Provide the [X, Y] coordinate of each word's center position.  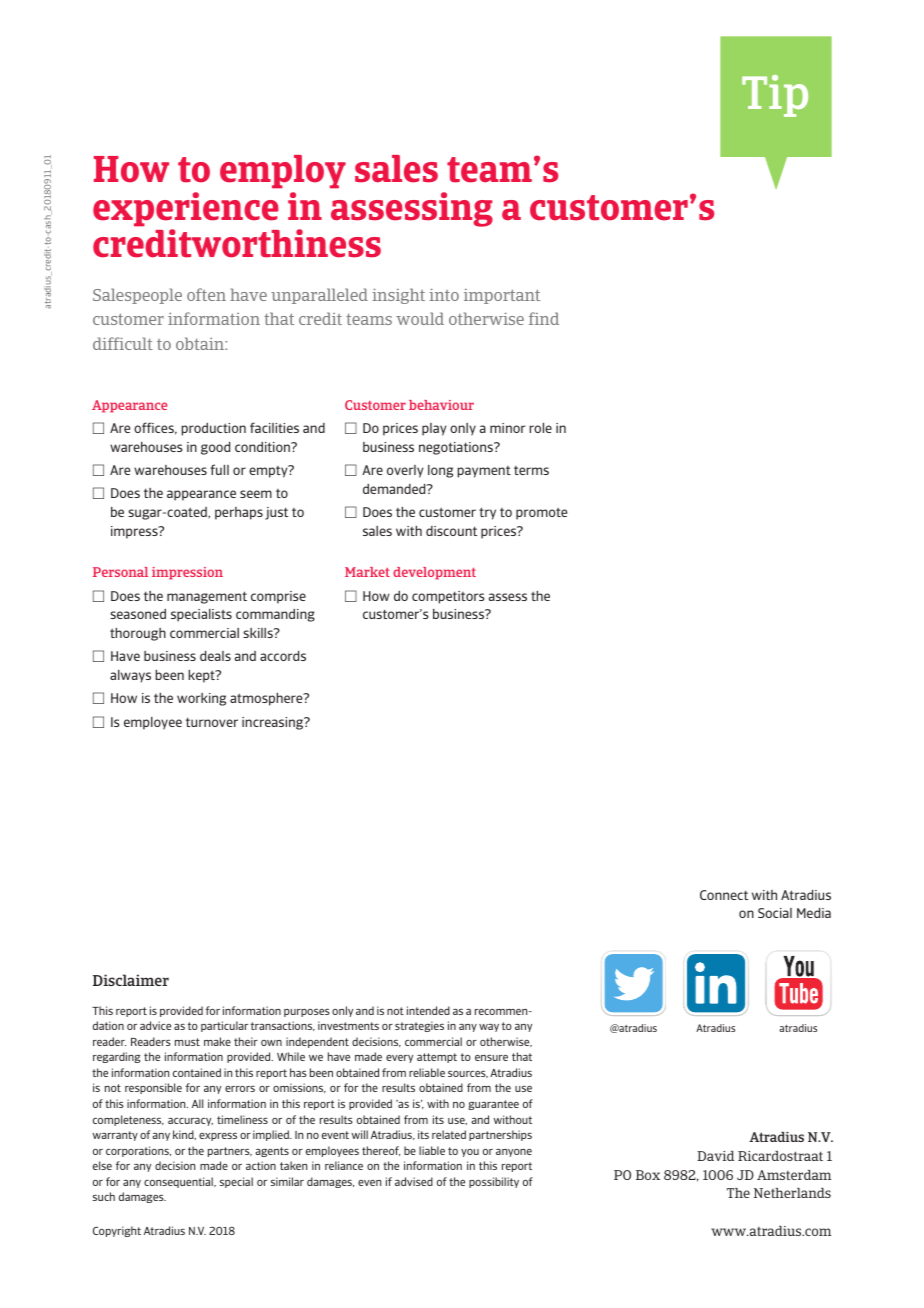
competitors [448, 597]
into [444, 294]
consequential [179, 1182]
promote [541, 513]
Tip [775, 96]
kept [202, 676]
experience [186, 209]
